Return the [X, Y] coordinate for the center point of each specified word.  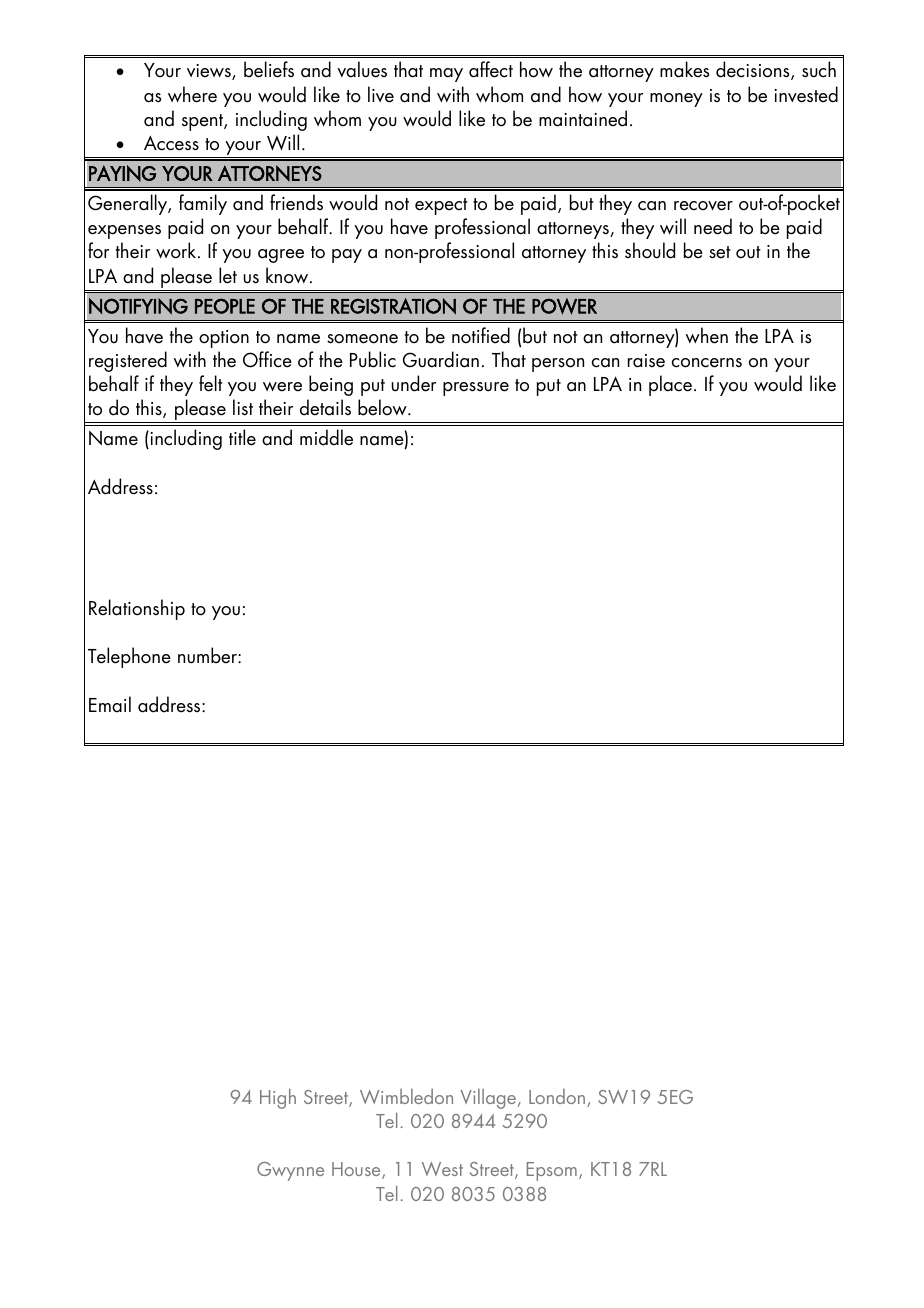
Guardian [441, 359]
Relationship [137, 609]
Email [110, 704]
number [208, 655]
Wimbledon [406, 1096]
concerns [706, 363]
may [446, 75]
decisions [754, 70]
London [558, 1098]
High [278, 1099]
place [670, 385]
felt [211, 383]
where [192, 94]
